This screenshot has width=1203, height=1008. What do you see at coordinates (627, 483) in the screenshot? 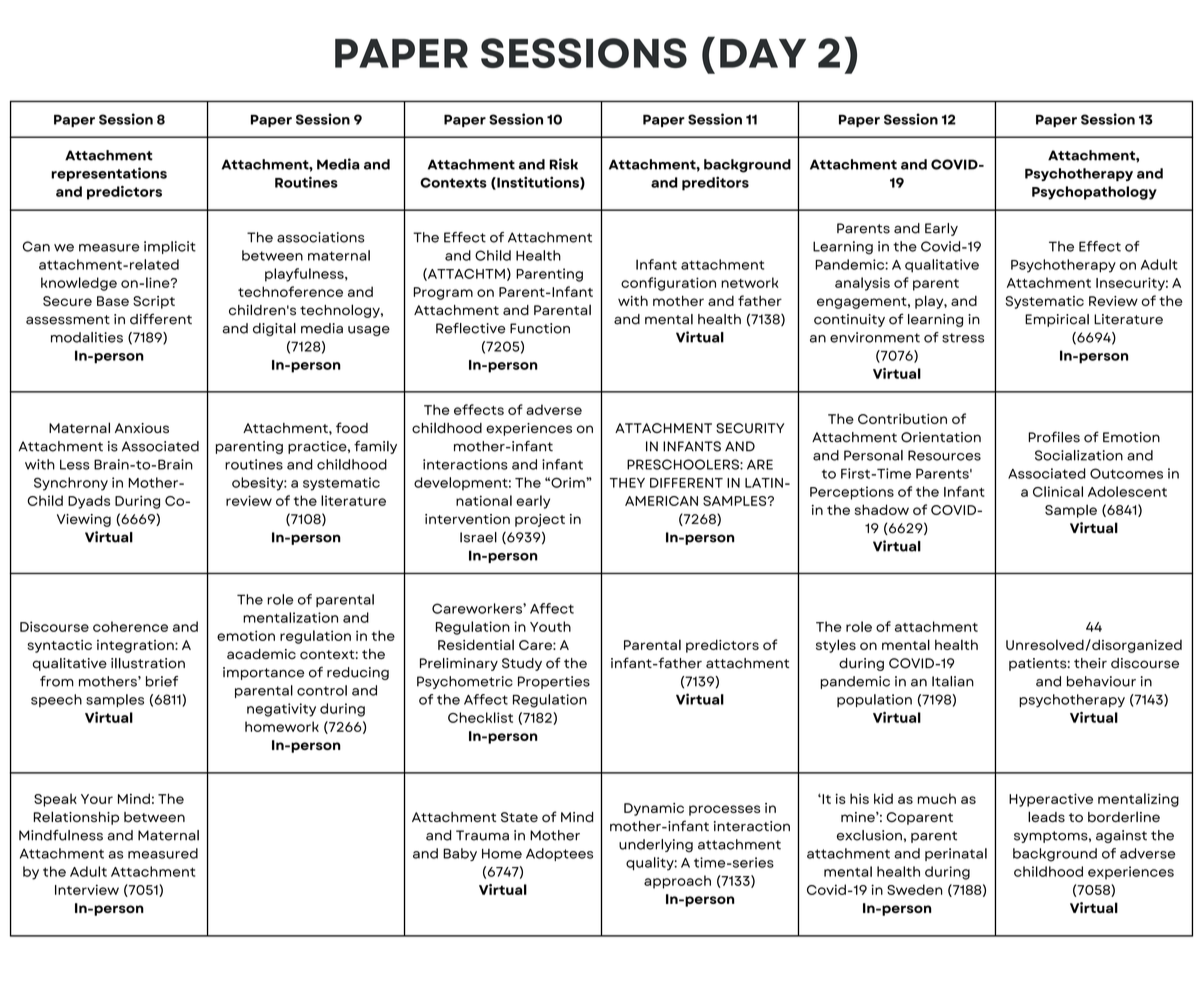
I see `THEY` at bounding box center [627, 483].
